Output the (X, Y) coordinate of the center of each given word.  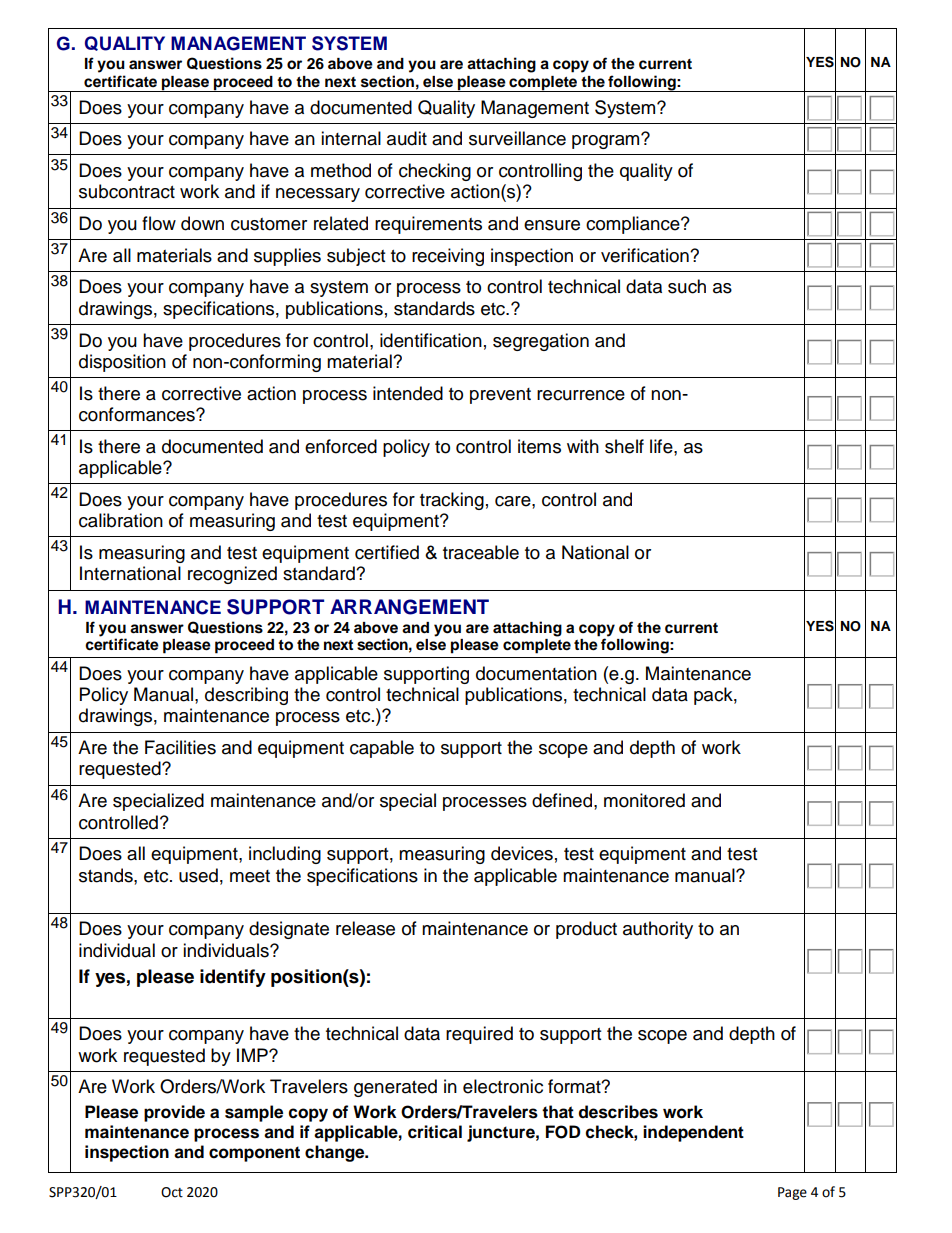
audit (407, 138)
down (202, 223)
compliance (634, 225)
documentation (536, 673)
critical (435, 1132)
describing (246, 696)
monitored (644, 800)
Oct (172, 1192)
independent (693, 1133)
